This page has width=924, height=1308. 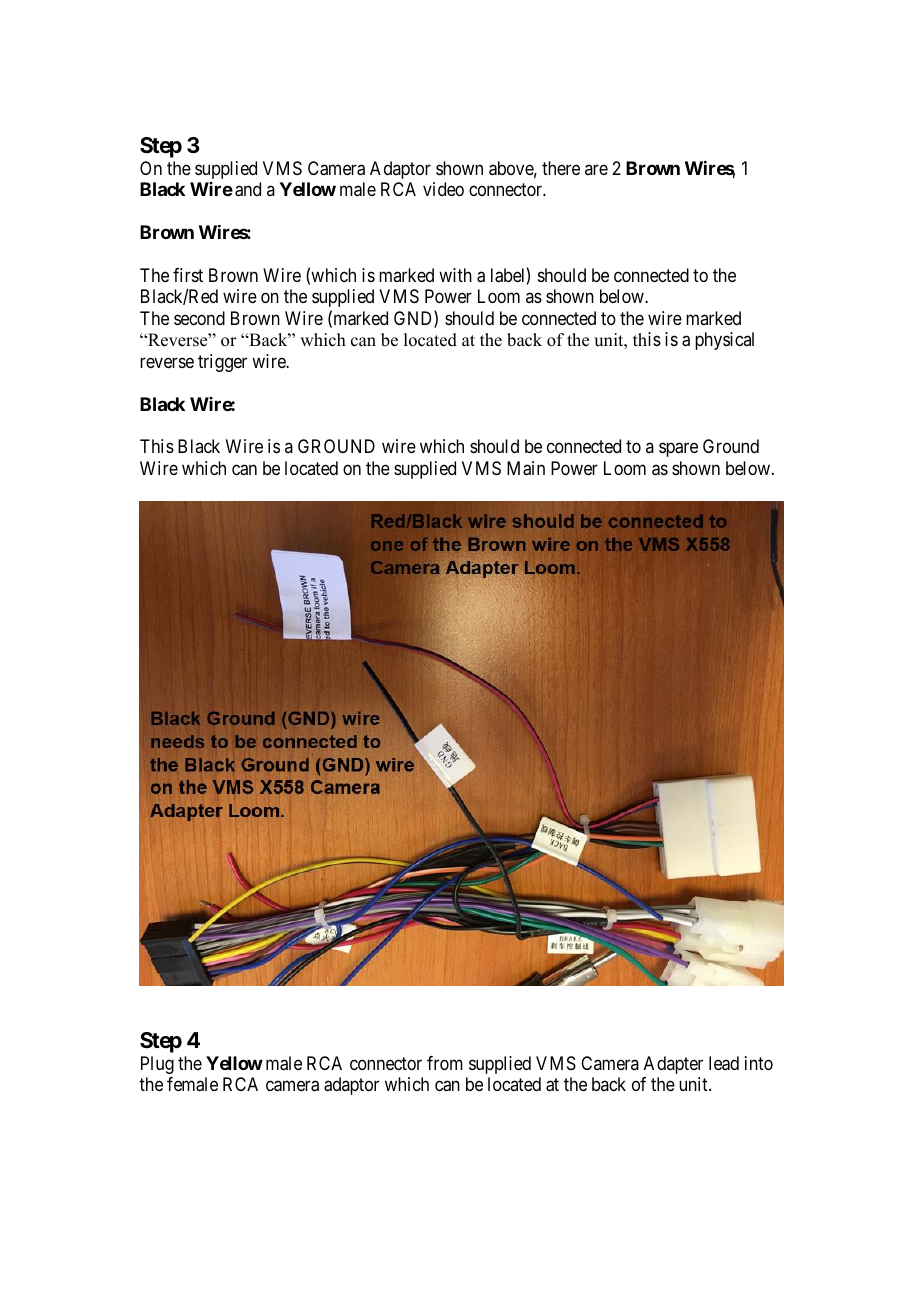 What do you see at coordinates (248, 189) in the page?
I see `and` at bounding box center [248, 189].
